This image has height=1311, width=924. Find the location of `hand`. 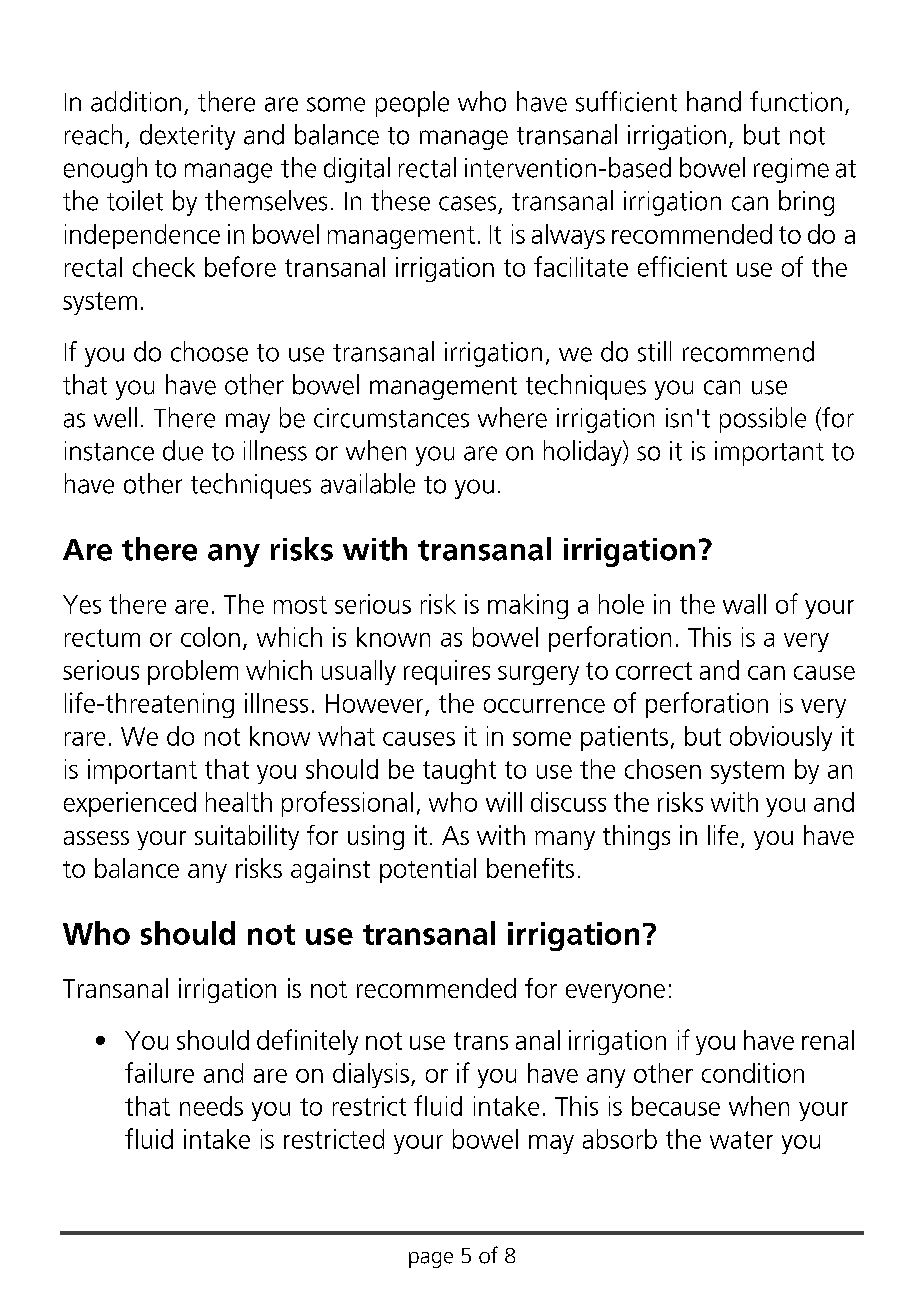

hand is located at coordinates (714, 101).
